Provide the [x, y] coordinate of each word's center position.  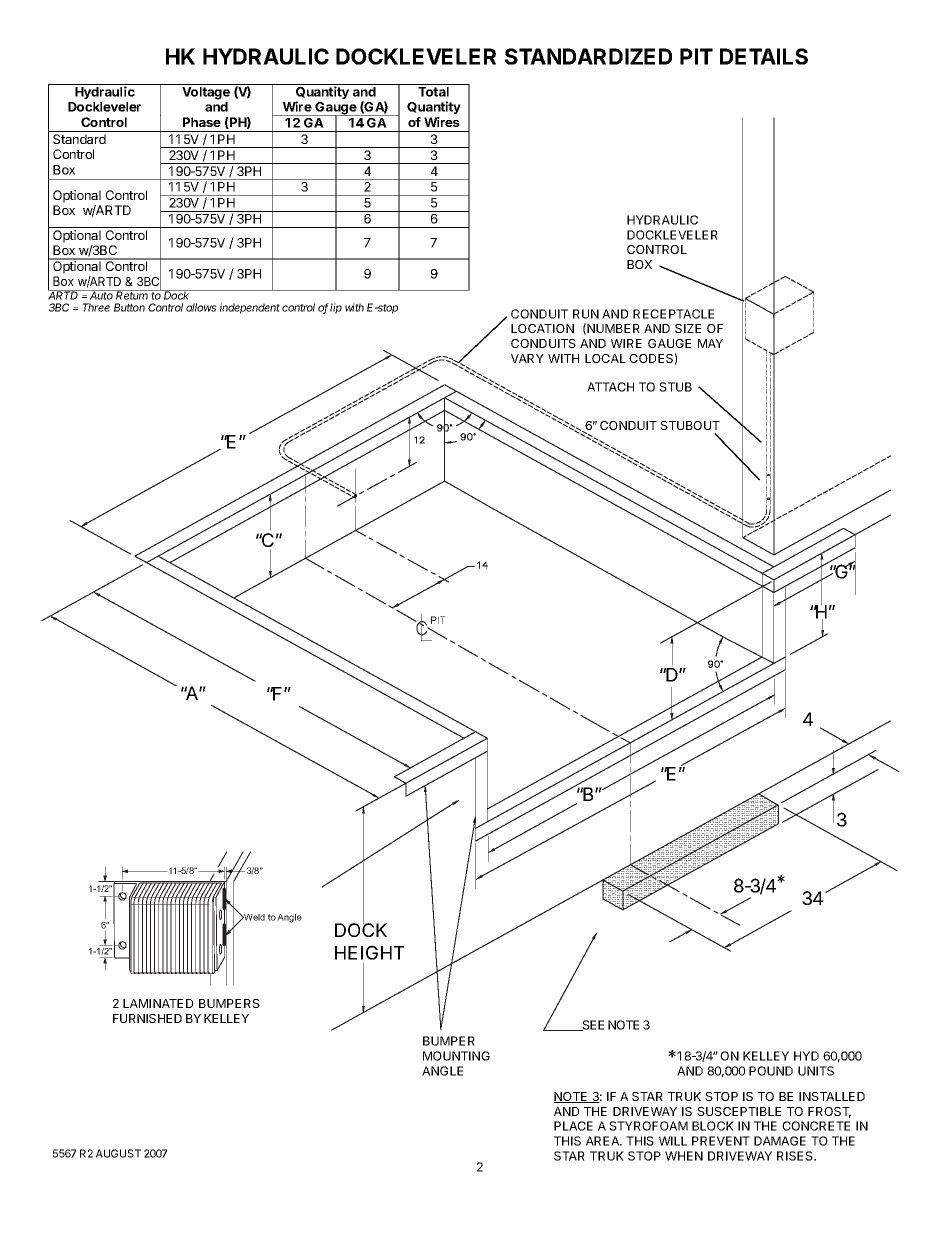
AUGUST [118, 1153]
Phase [202, 122]
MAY [710, 343]
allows [201, 307]
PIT [696, 56]
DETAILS [764, 56]
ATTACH [610, 387]
